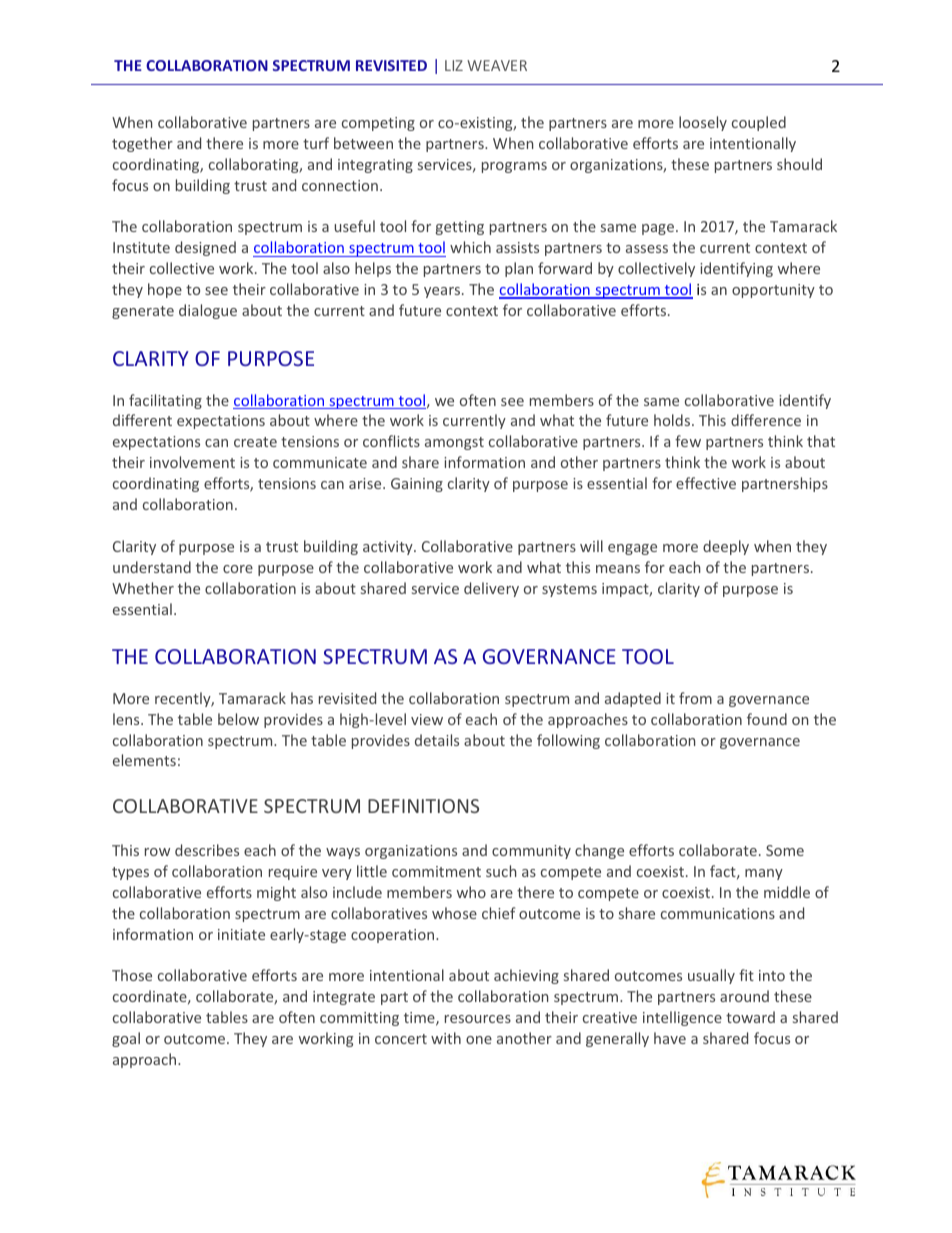 The width and height of the screenshot is (952, 1233). I want to click on toward, so click(750, 1017).
